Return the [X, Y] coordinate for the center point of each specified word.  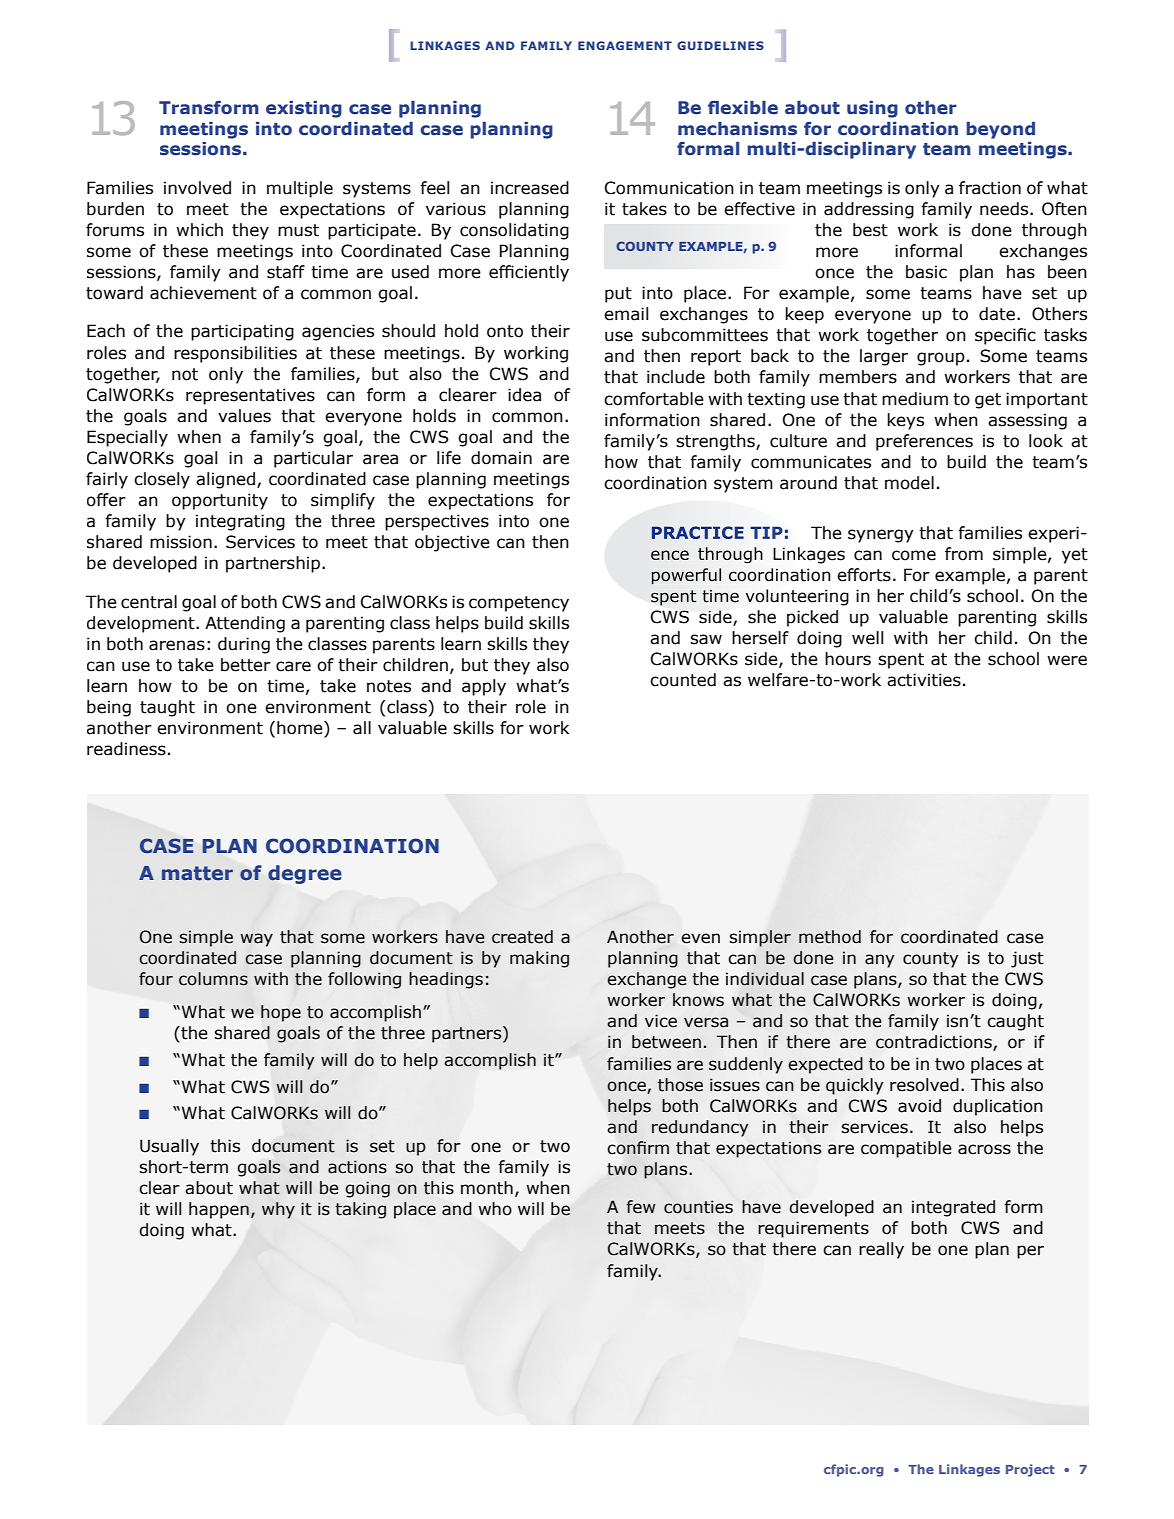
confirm [638, 1148]
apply [484, 687]
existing [304, 109]
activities [924, 680]
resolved [924, 1085]
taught [167, 708]
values [244, 416]
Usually [169, 1147]
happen [219, 1210]
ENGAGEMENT [625, 45]
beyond [1000, 130]
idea [524, 395]
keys [905, 421]
